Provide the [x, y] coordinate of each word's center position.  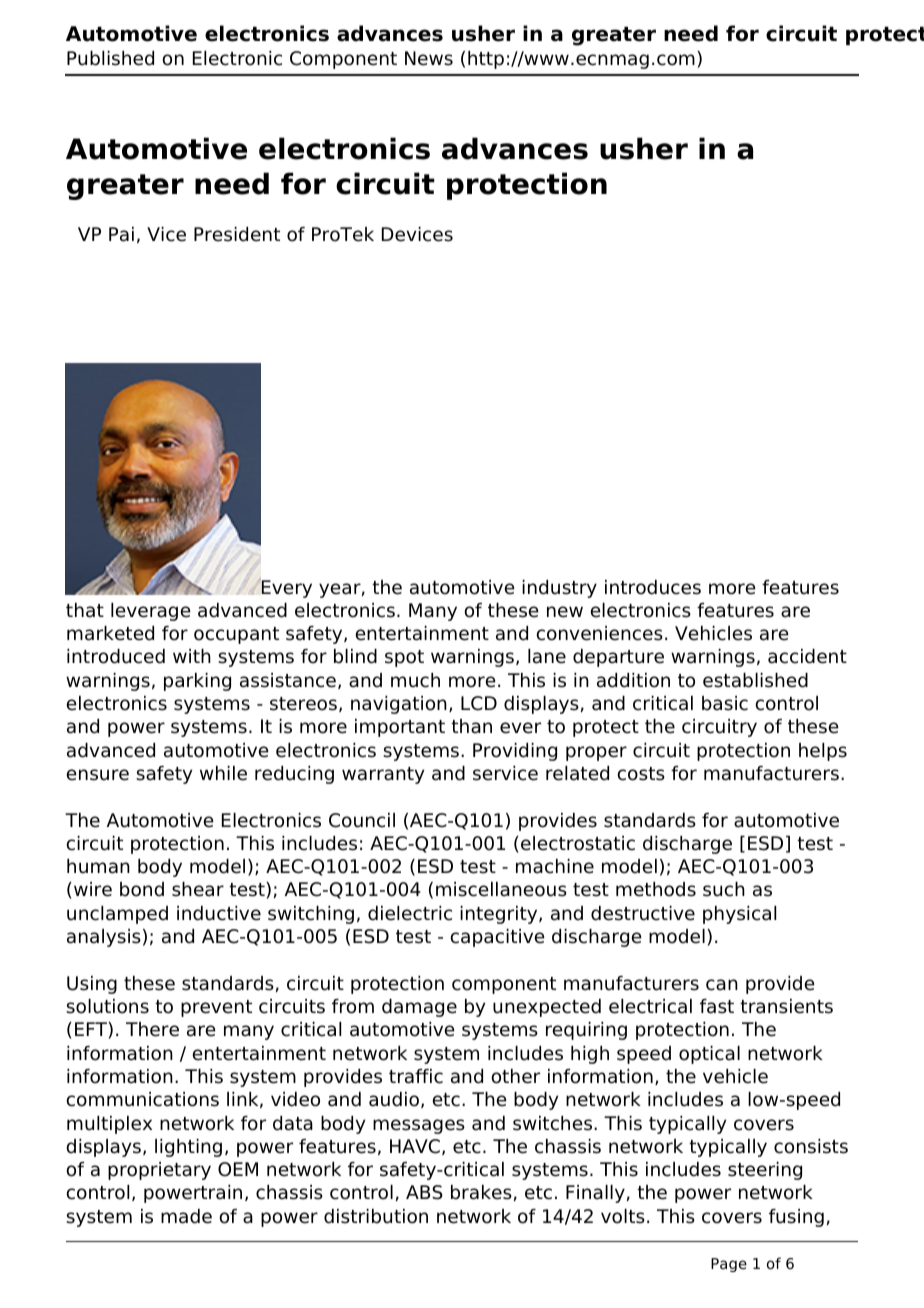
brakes [481, 1192]
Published [110, 58]
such [724, 889]
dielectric [410, 913]
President [237, 234]
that [85, 610]
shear [198, 889]
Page [729, 1265]
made [186, 1216]
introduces [653, 587]
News [429, 58]
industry [559, 589]
